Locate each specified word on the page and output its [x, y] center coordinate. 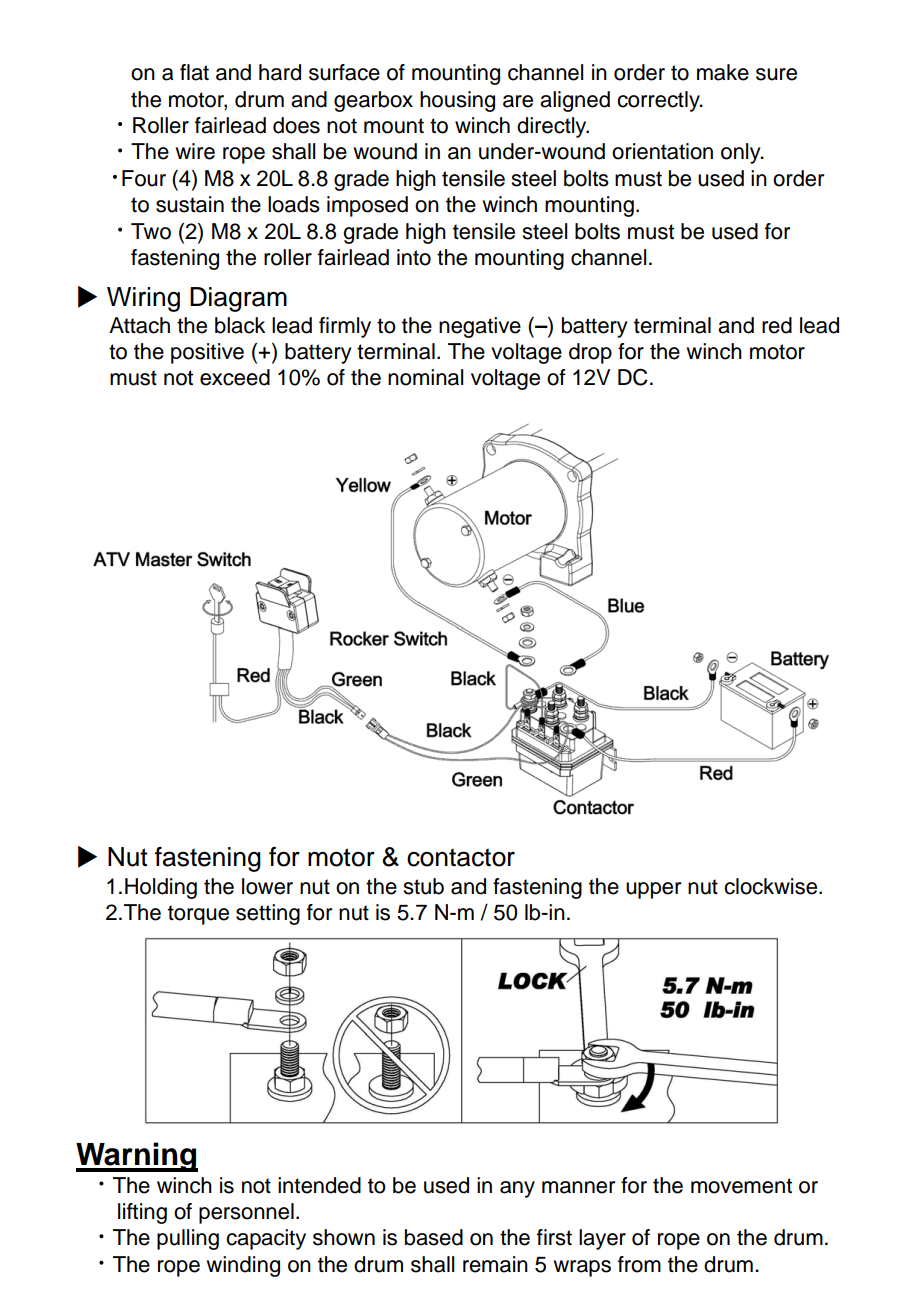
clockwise [772, 886]
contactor [461, 857]
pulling [188, 1239]
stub [424, 886]
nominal [425, 377]
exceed [235, 377]
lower [267, 886]
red [777, 325]
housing [457, 101]
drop [590, 353]
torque [198, 915]
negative [480, 327]
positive [207, 353]
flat [194, 72]
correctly [659, 101]
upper [653, 890]
